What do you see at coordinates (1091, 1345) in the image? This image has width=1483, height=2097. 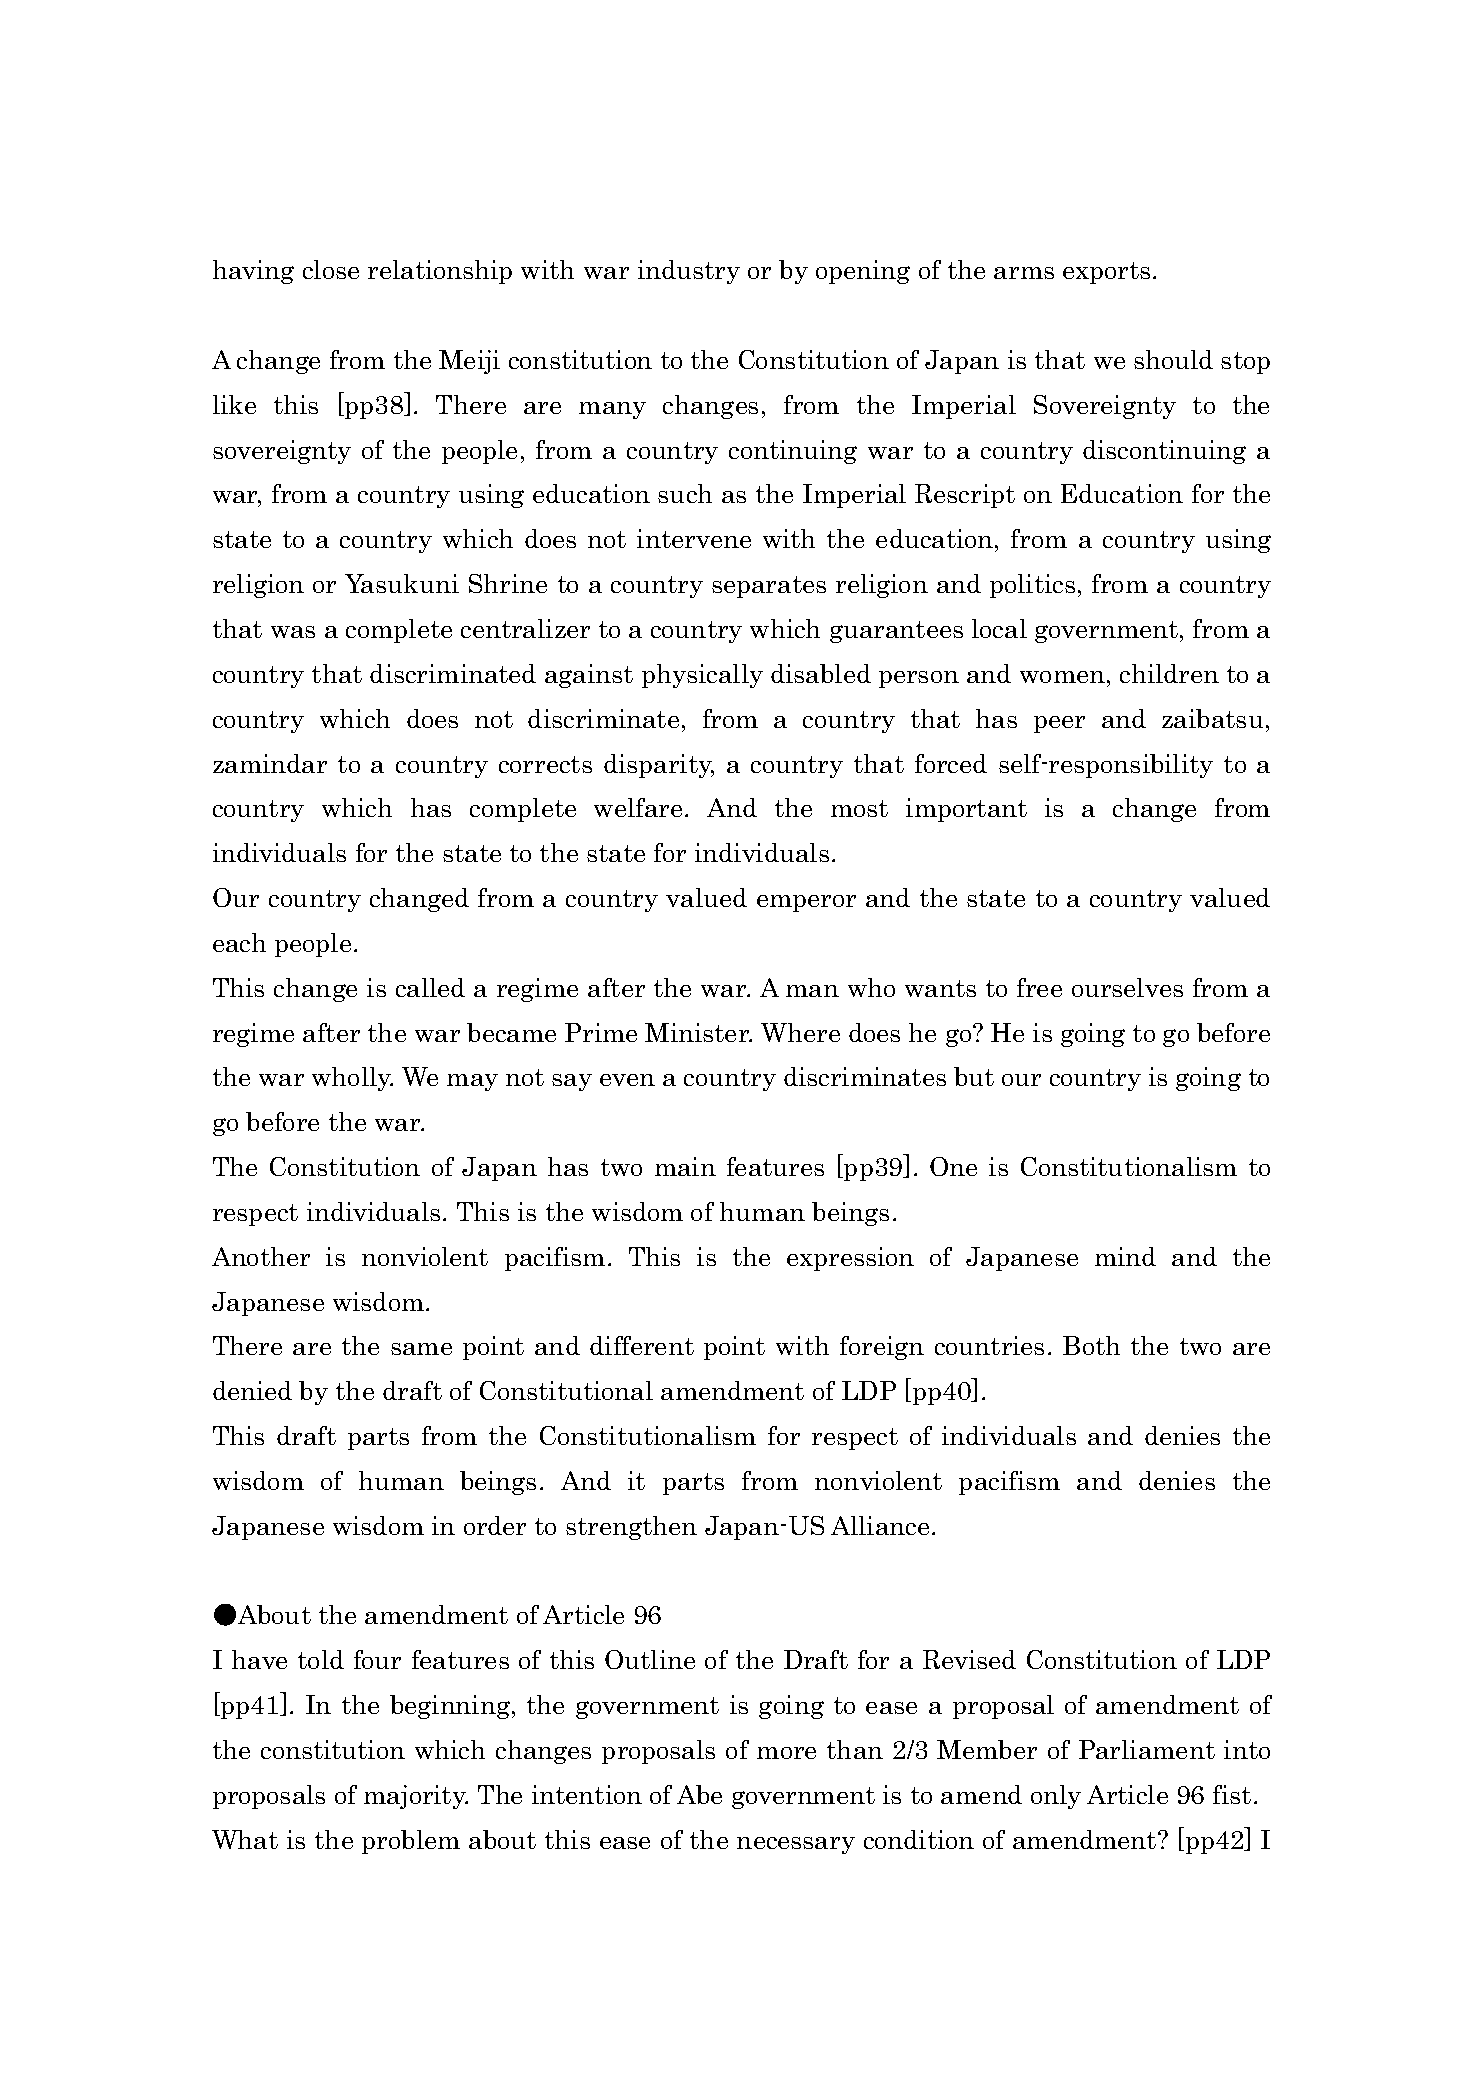 I see `Both` at bounding box center [1091, 1345].
